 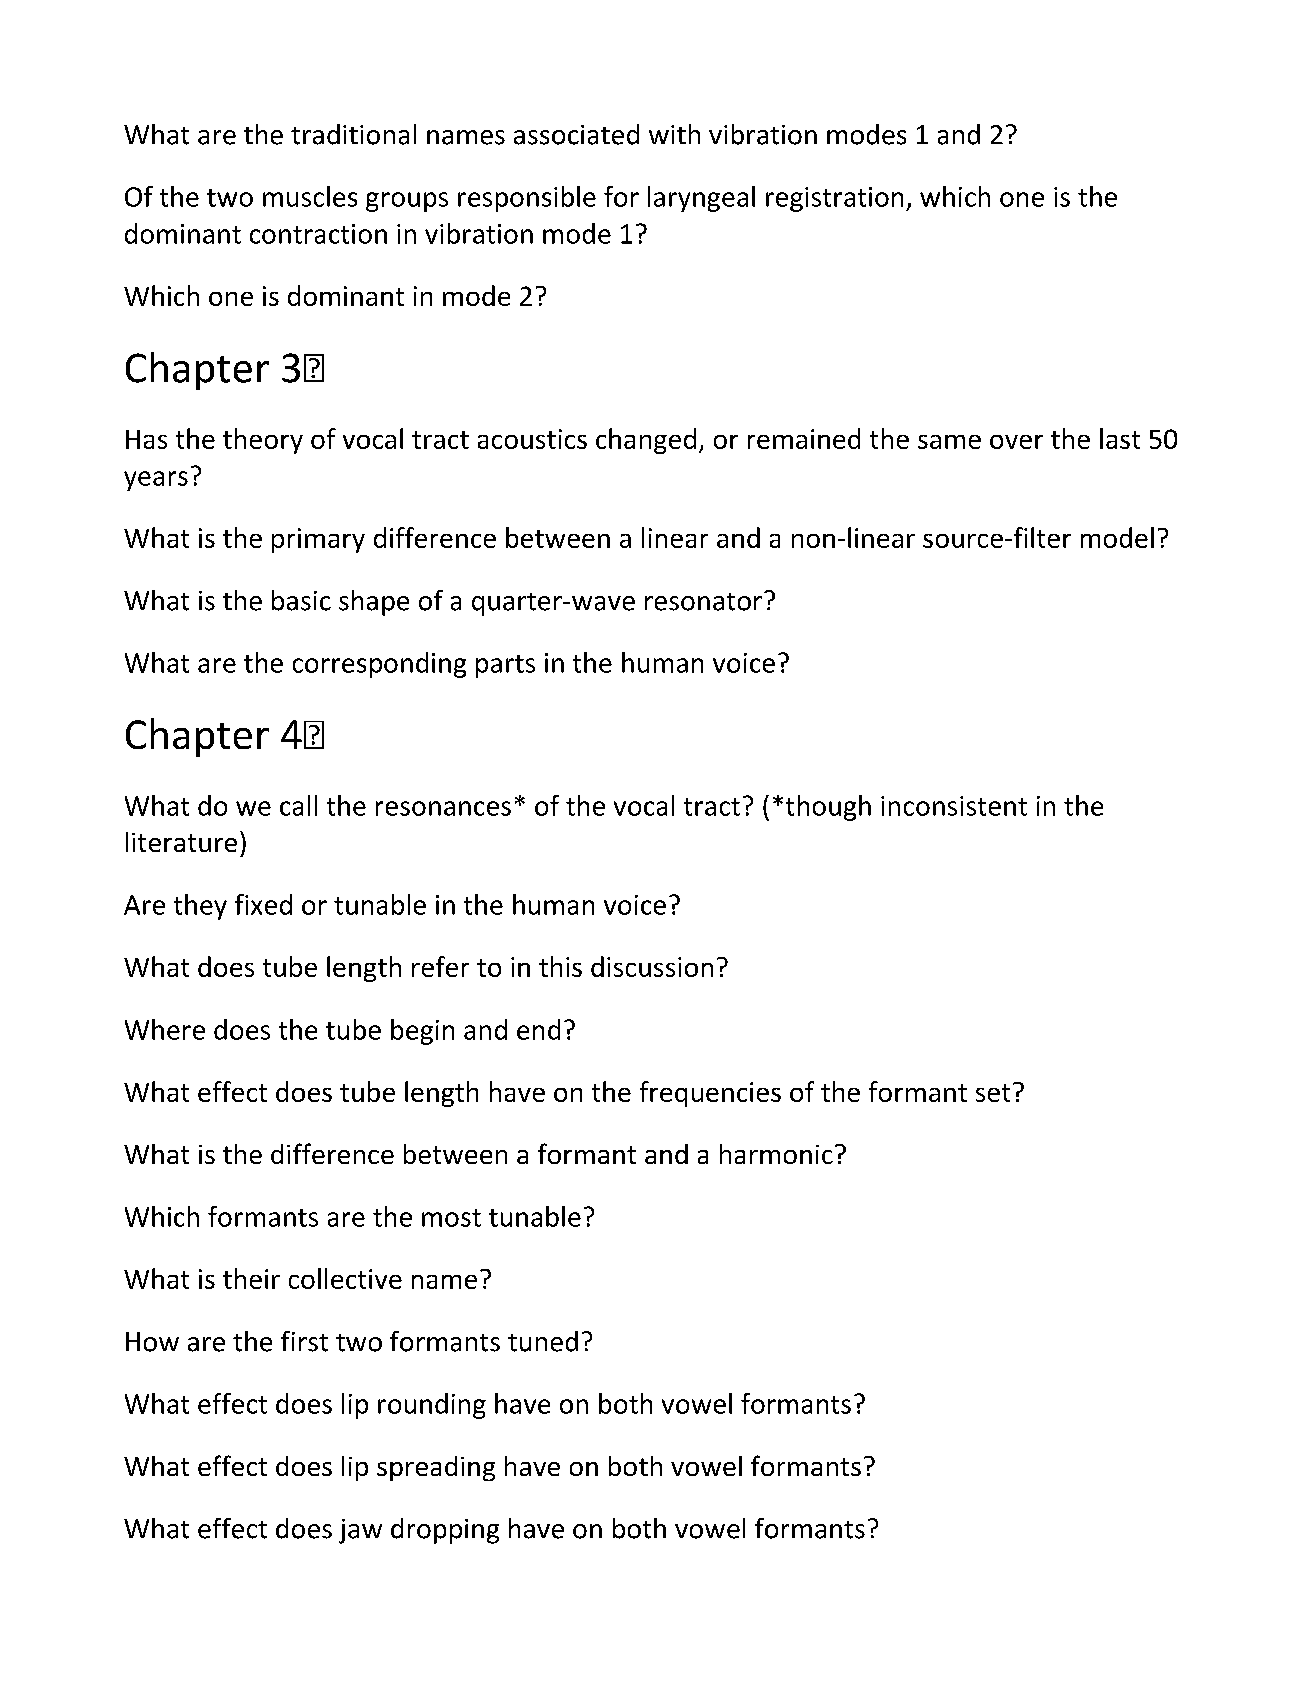 What do you see at coordinates (1016, 442) in the screenshot?
I see `over` at bounding box center [1016, 442].
